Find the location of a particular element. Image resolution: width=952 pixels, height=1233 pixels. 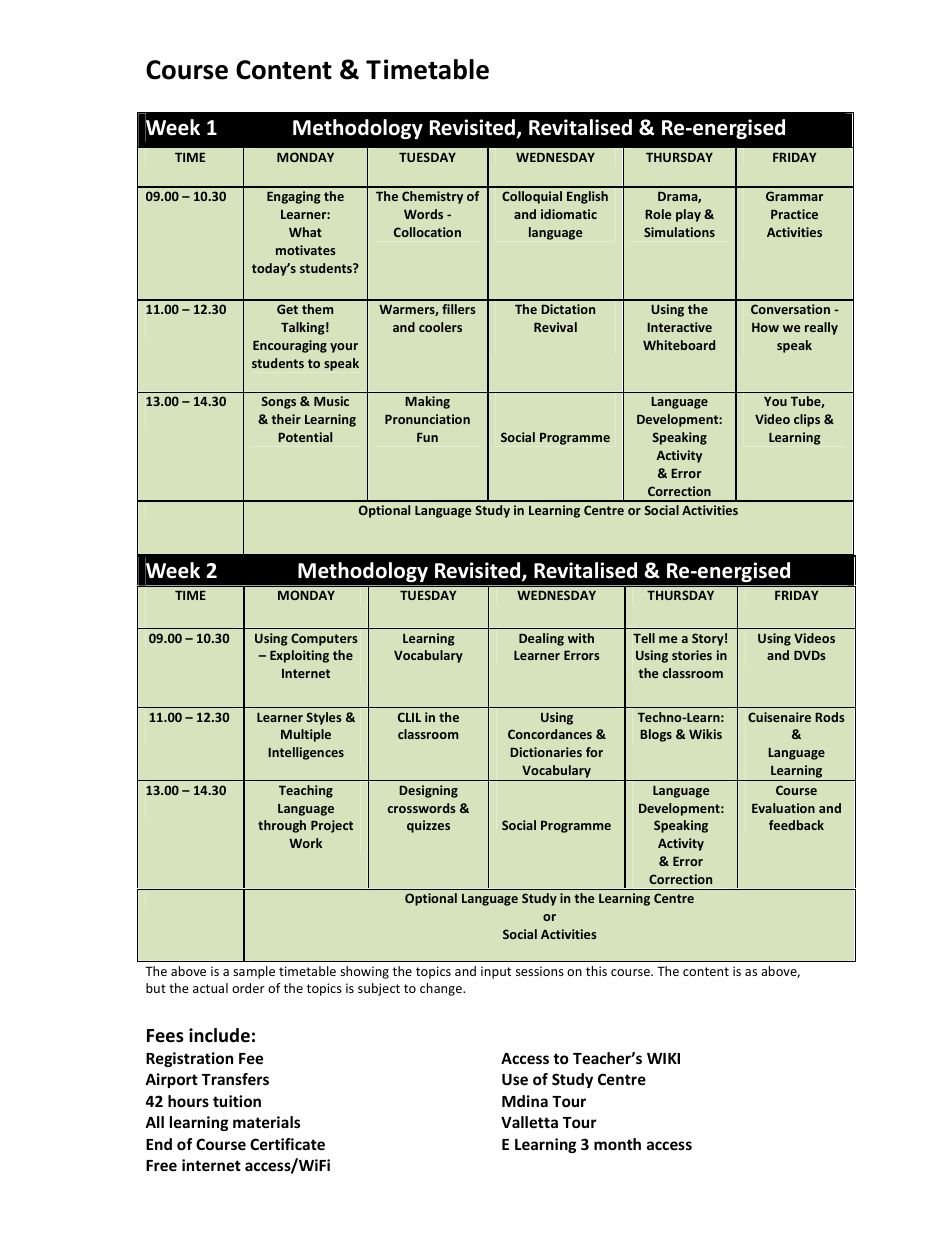

through is located at coordinates (282, 826).
